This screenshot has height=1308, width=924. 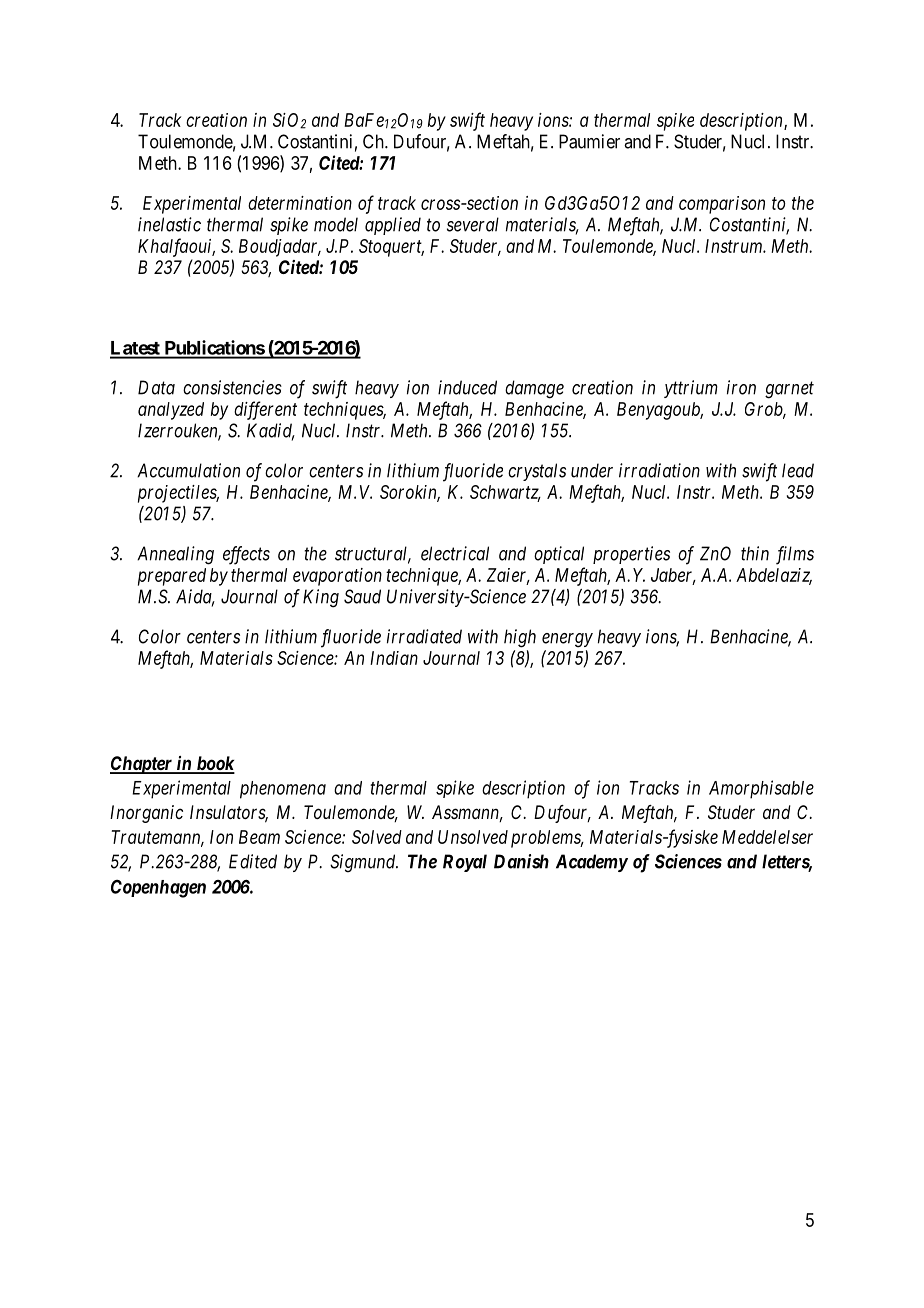 I want to click on Edited, so click(x=253, y=861).
